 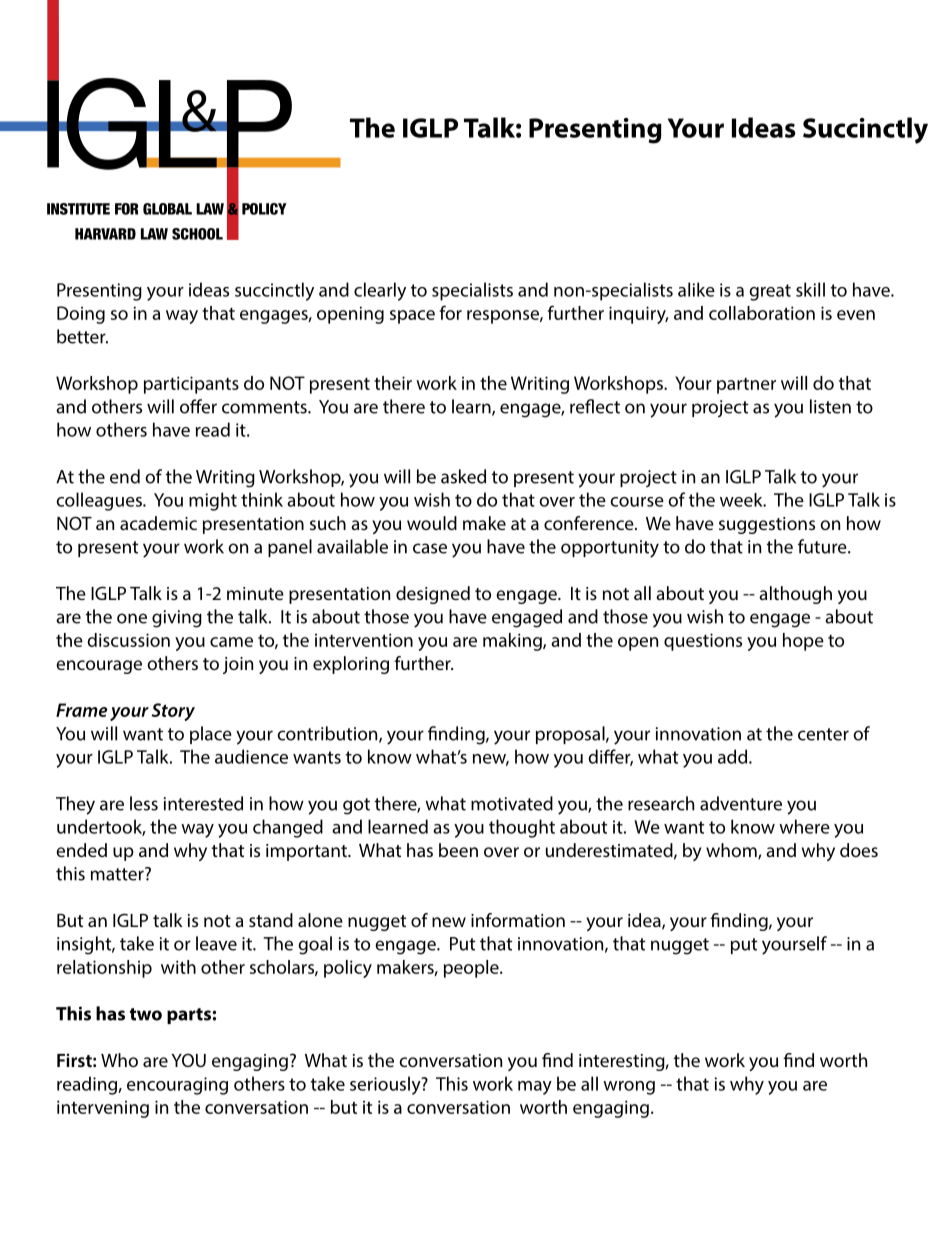 What do you see at coordinates (158, 523) in the screenshot?
I see `academic` at bounding box center [158, 523].
